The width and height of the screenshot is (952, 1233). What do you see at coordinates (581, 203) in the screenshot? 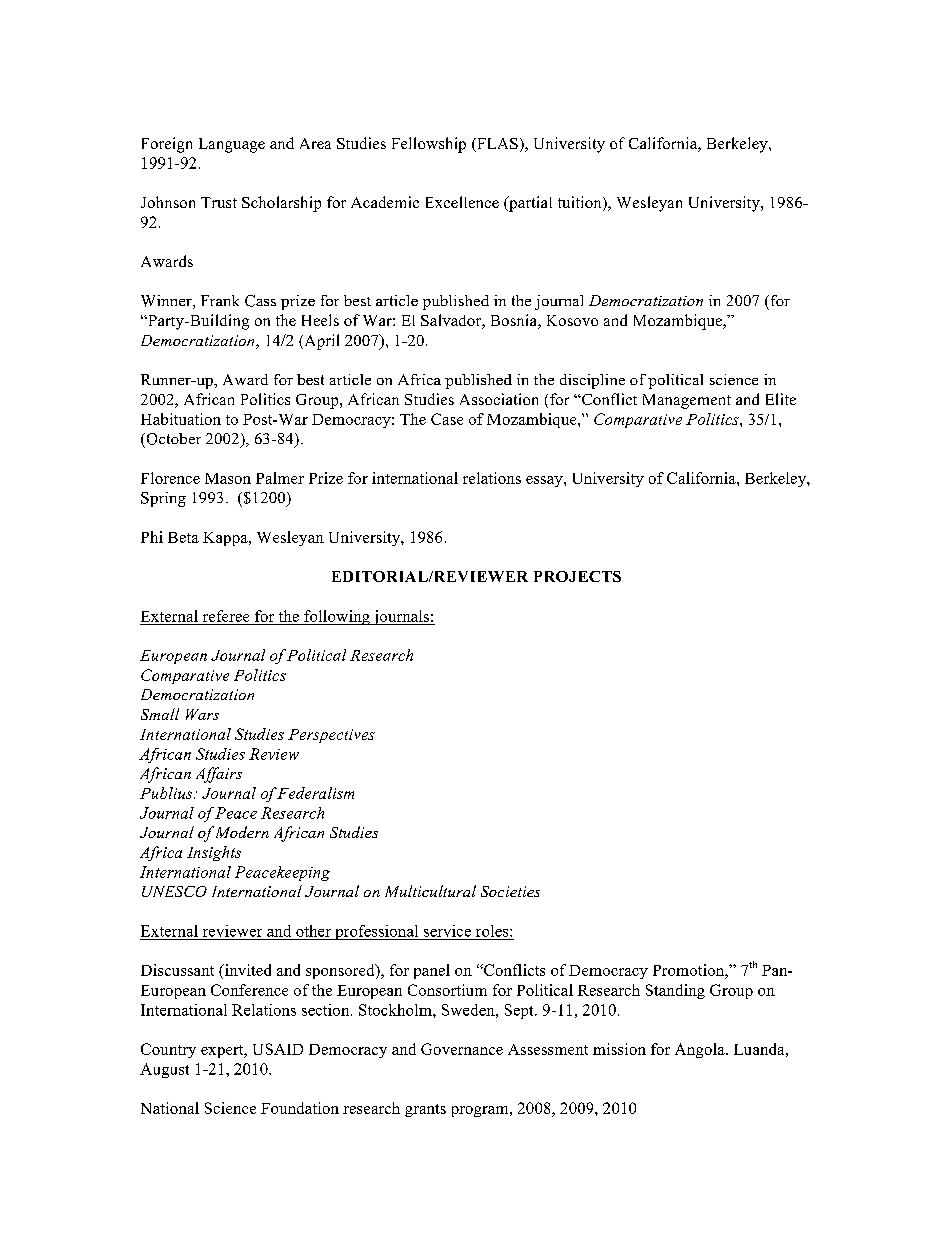
I see `tuition` at bounding box center [581, 203].
